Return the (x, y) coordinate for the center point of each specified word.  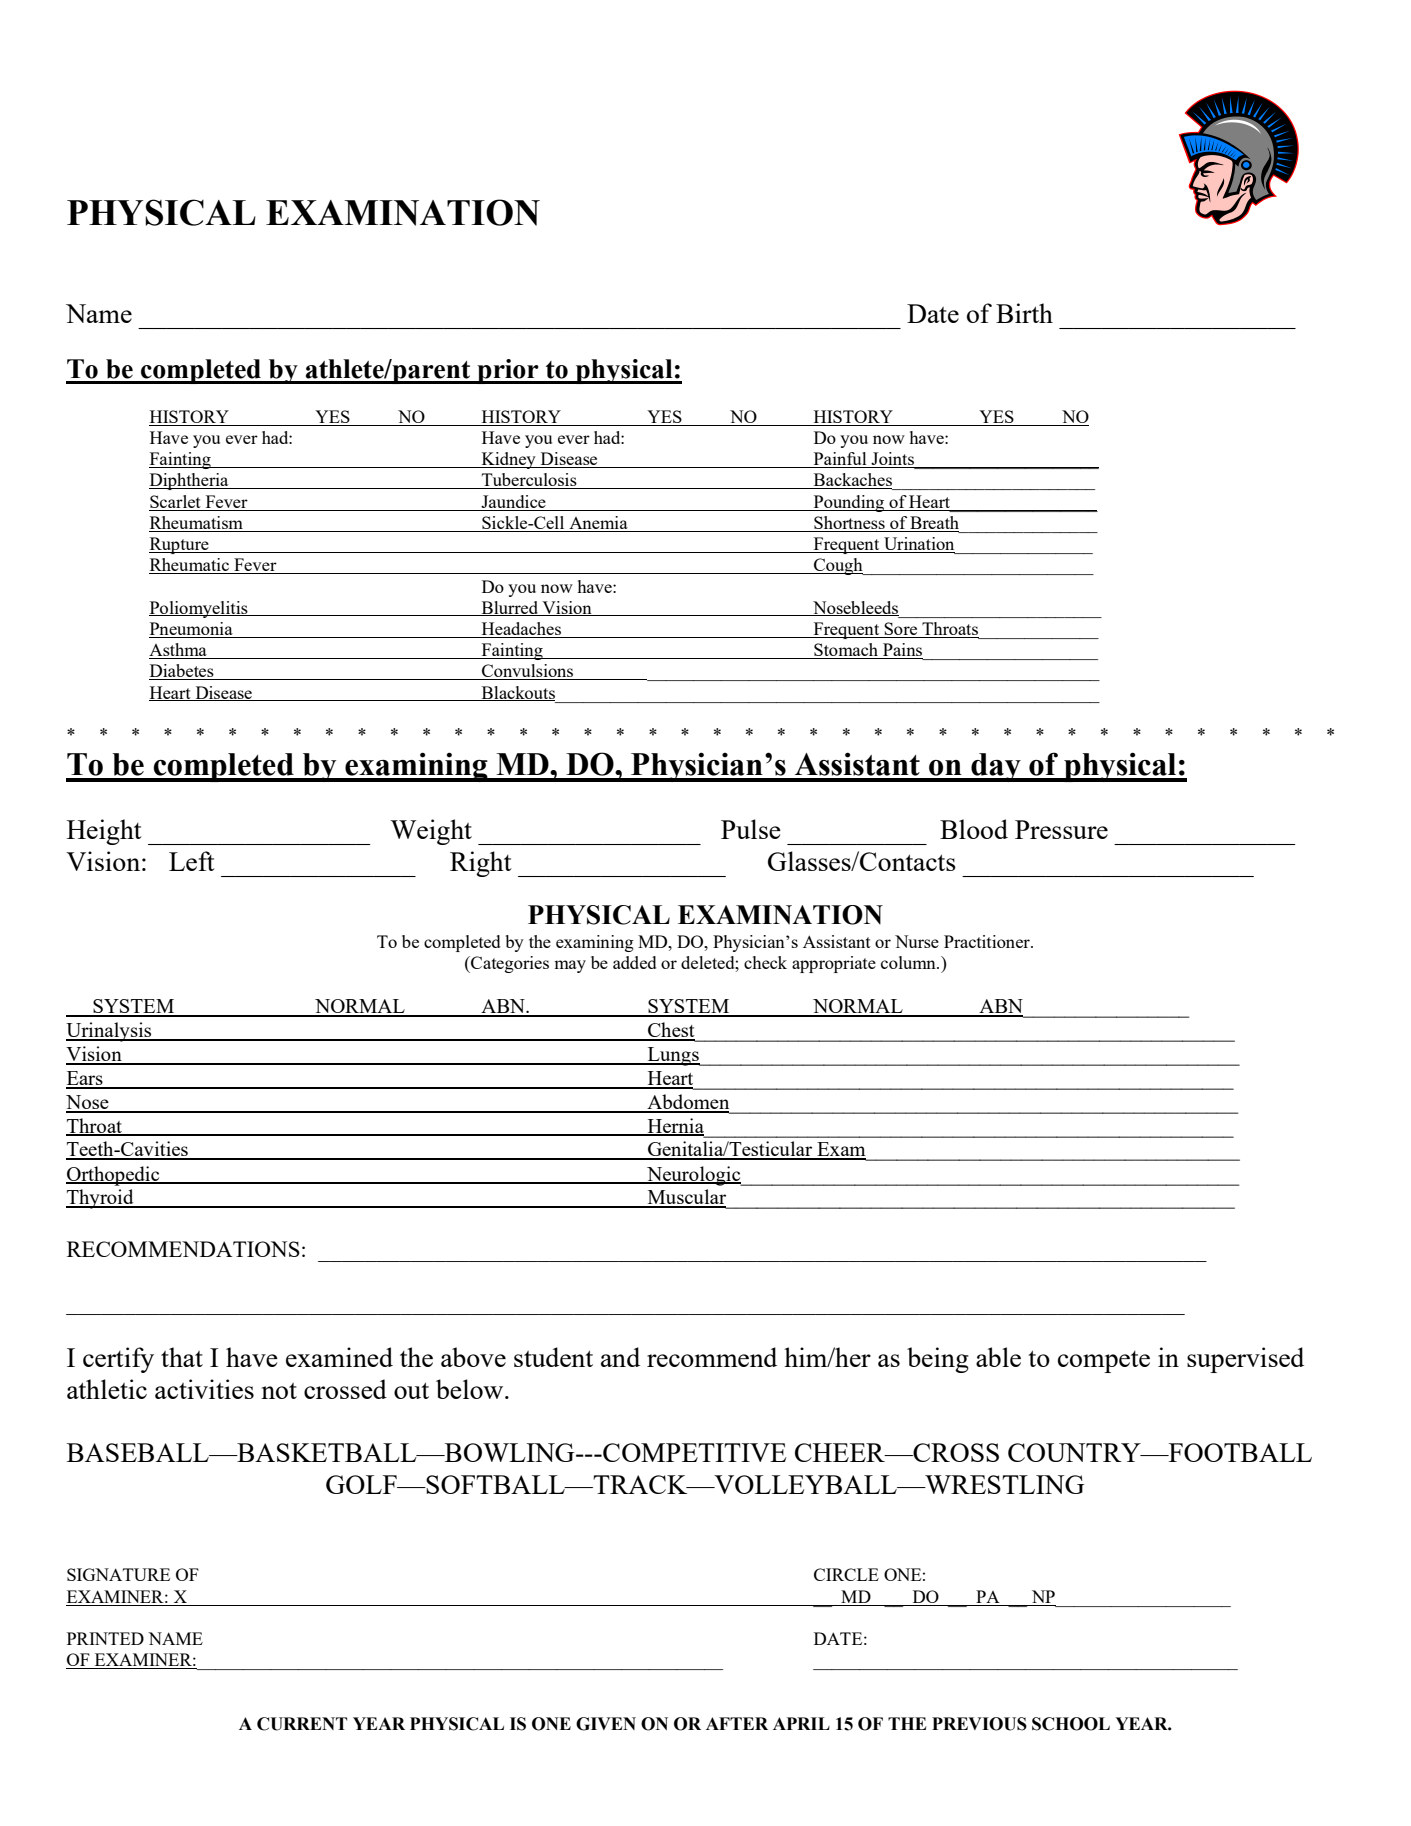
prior (508, 371)
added (634, 962)
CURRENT (302, 1724)
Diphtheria (190, 481)
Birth (1024, 313)
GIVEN (606, 1724)
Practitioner (988, 941)
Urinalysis (110, 1032)
